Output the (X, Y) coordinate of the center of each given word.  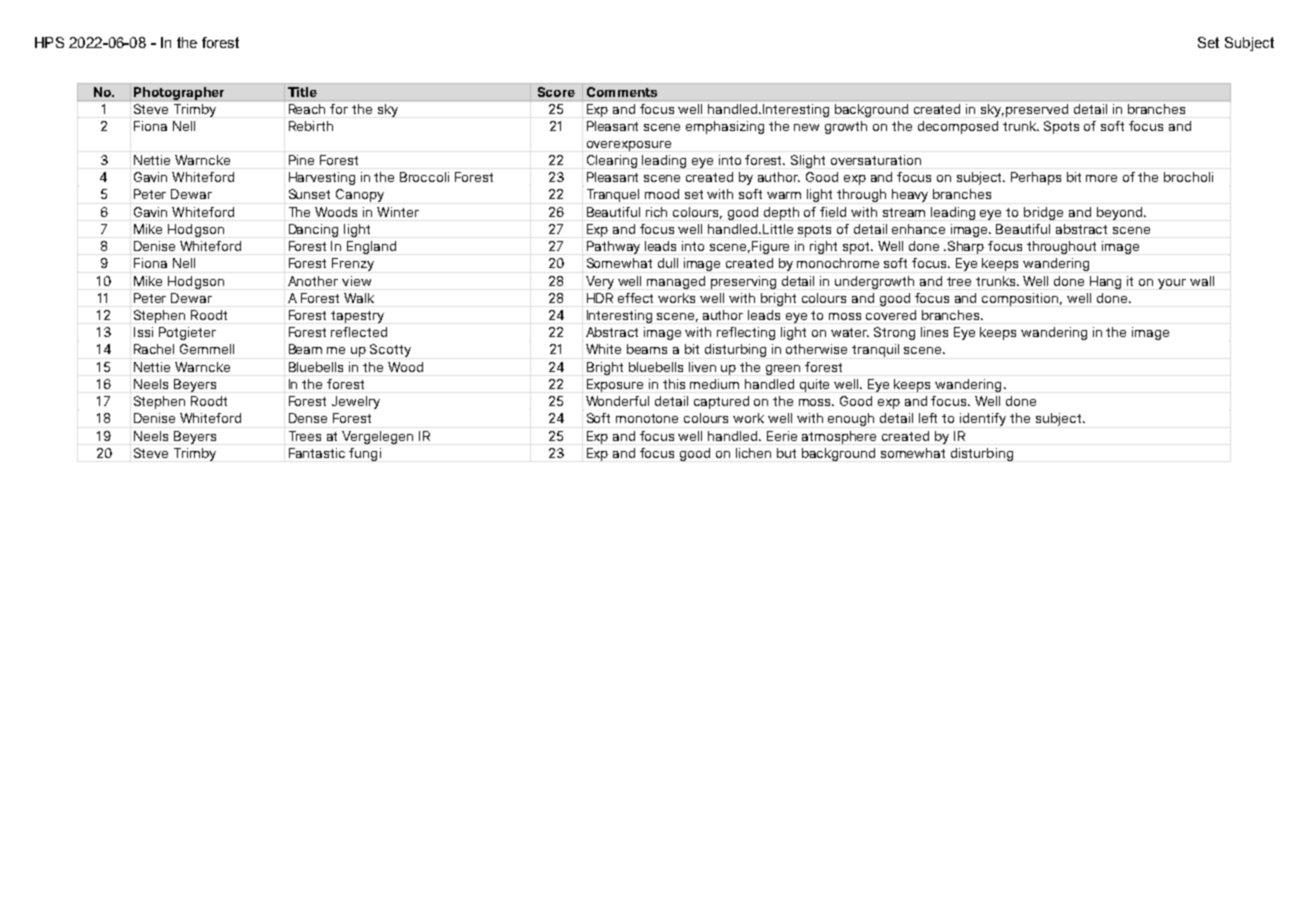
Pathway (613, 247)
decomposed (958, 127)
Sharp (966, 247)
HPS (49, 42)
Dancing (313, 230)
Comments (622, 92)
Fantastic (317, 453)
